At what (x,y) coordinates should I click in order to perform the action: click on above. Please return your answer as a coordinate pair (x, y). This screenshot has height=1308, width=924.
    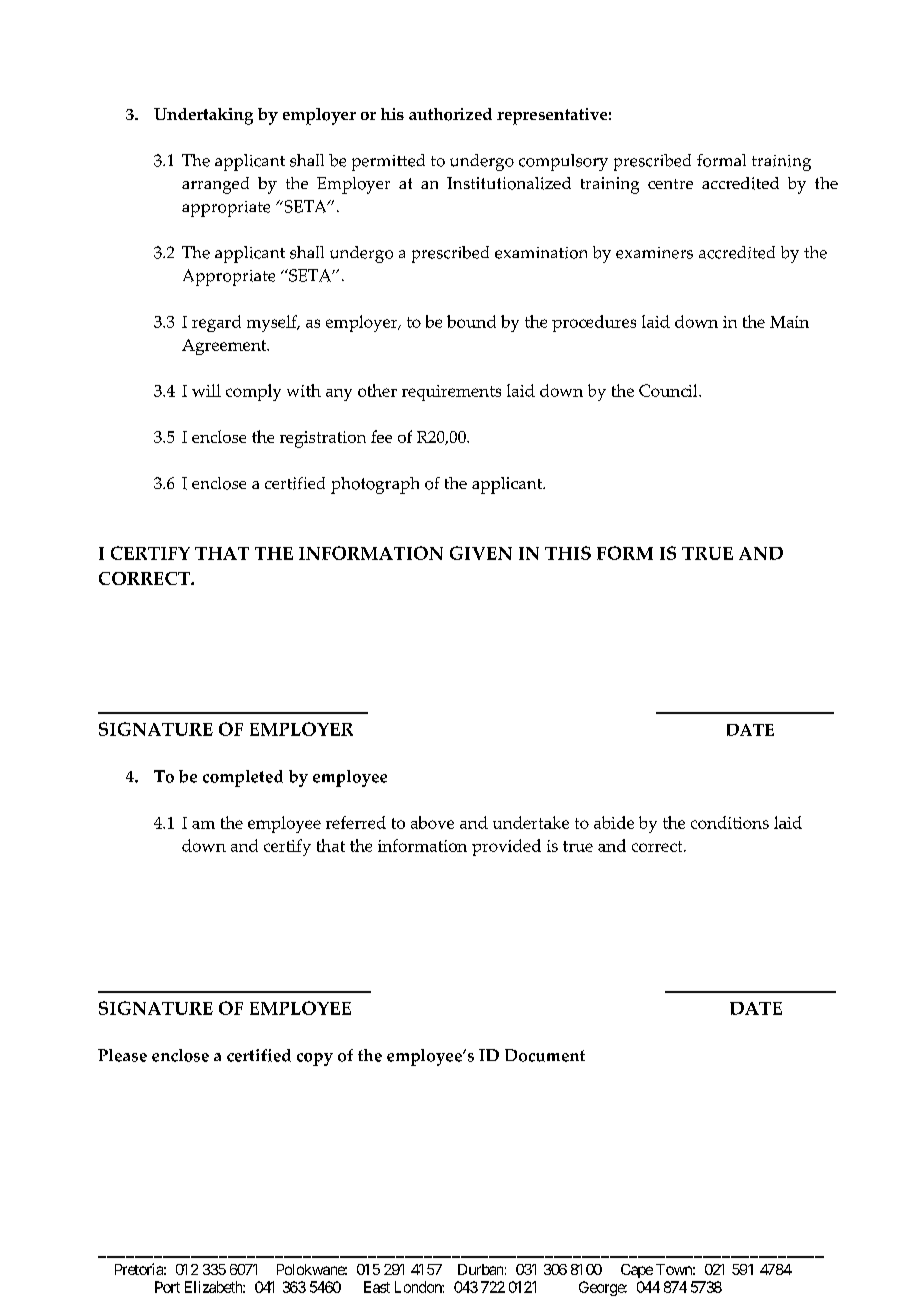
    Looking at the image, I should click on (432, 822).
